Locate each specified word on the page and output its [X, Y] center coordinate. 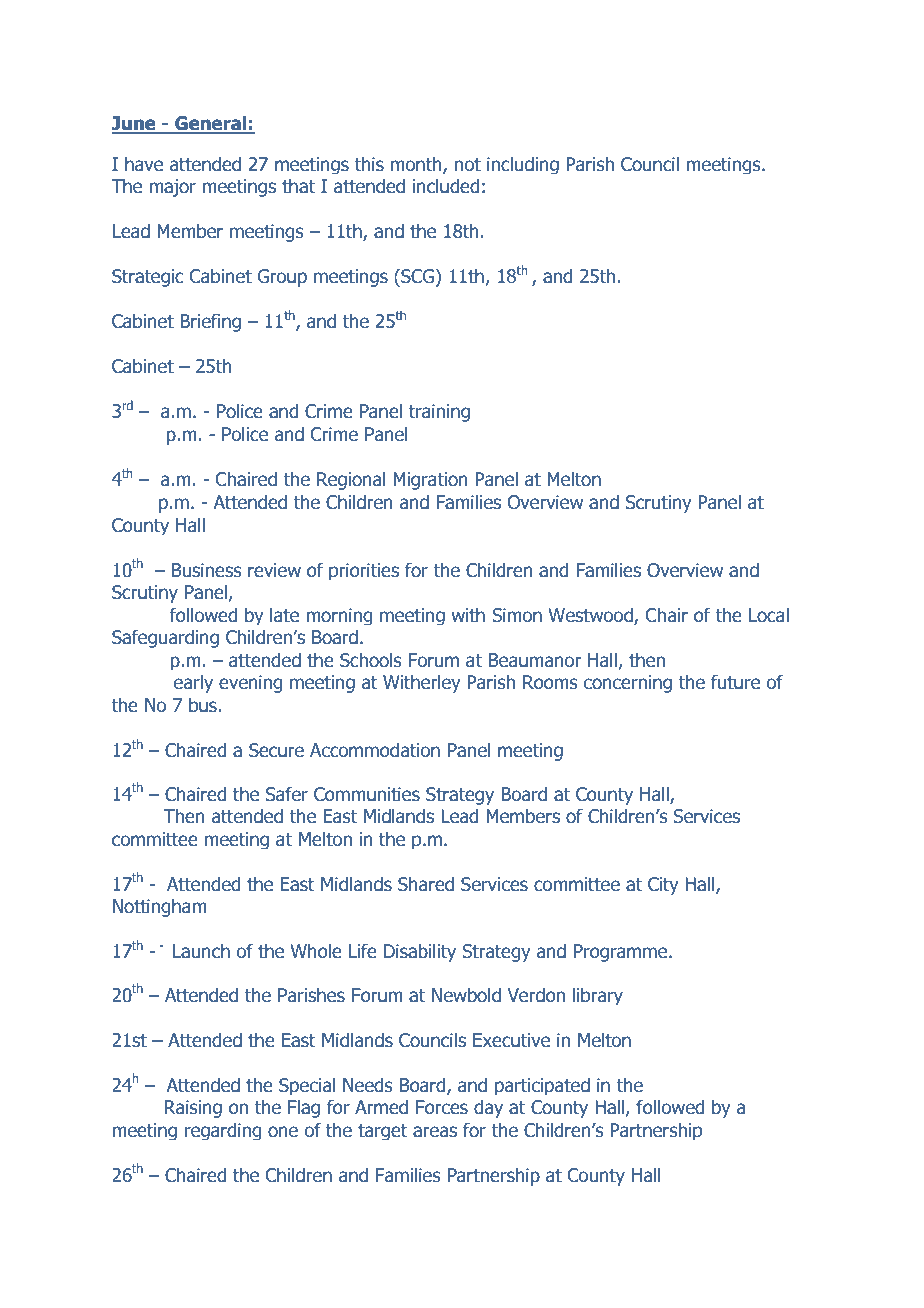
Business [207, 570]
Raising [193, 1109]
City [663, 886]
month [417, 165]
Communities [367, 794]
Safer [287, 794]
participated [542, 1086]
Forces [442, 1107]
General [211, 124]
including [523, 165]
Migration [430, 481]
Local [769, 615]
